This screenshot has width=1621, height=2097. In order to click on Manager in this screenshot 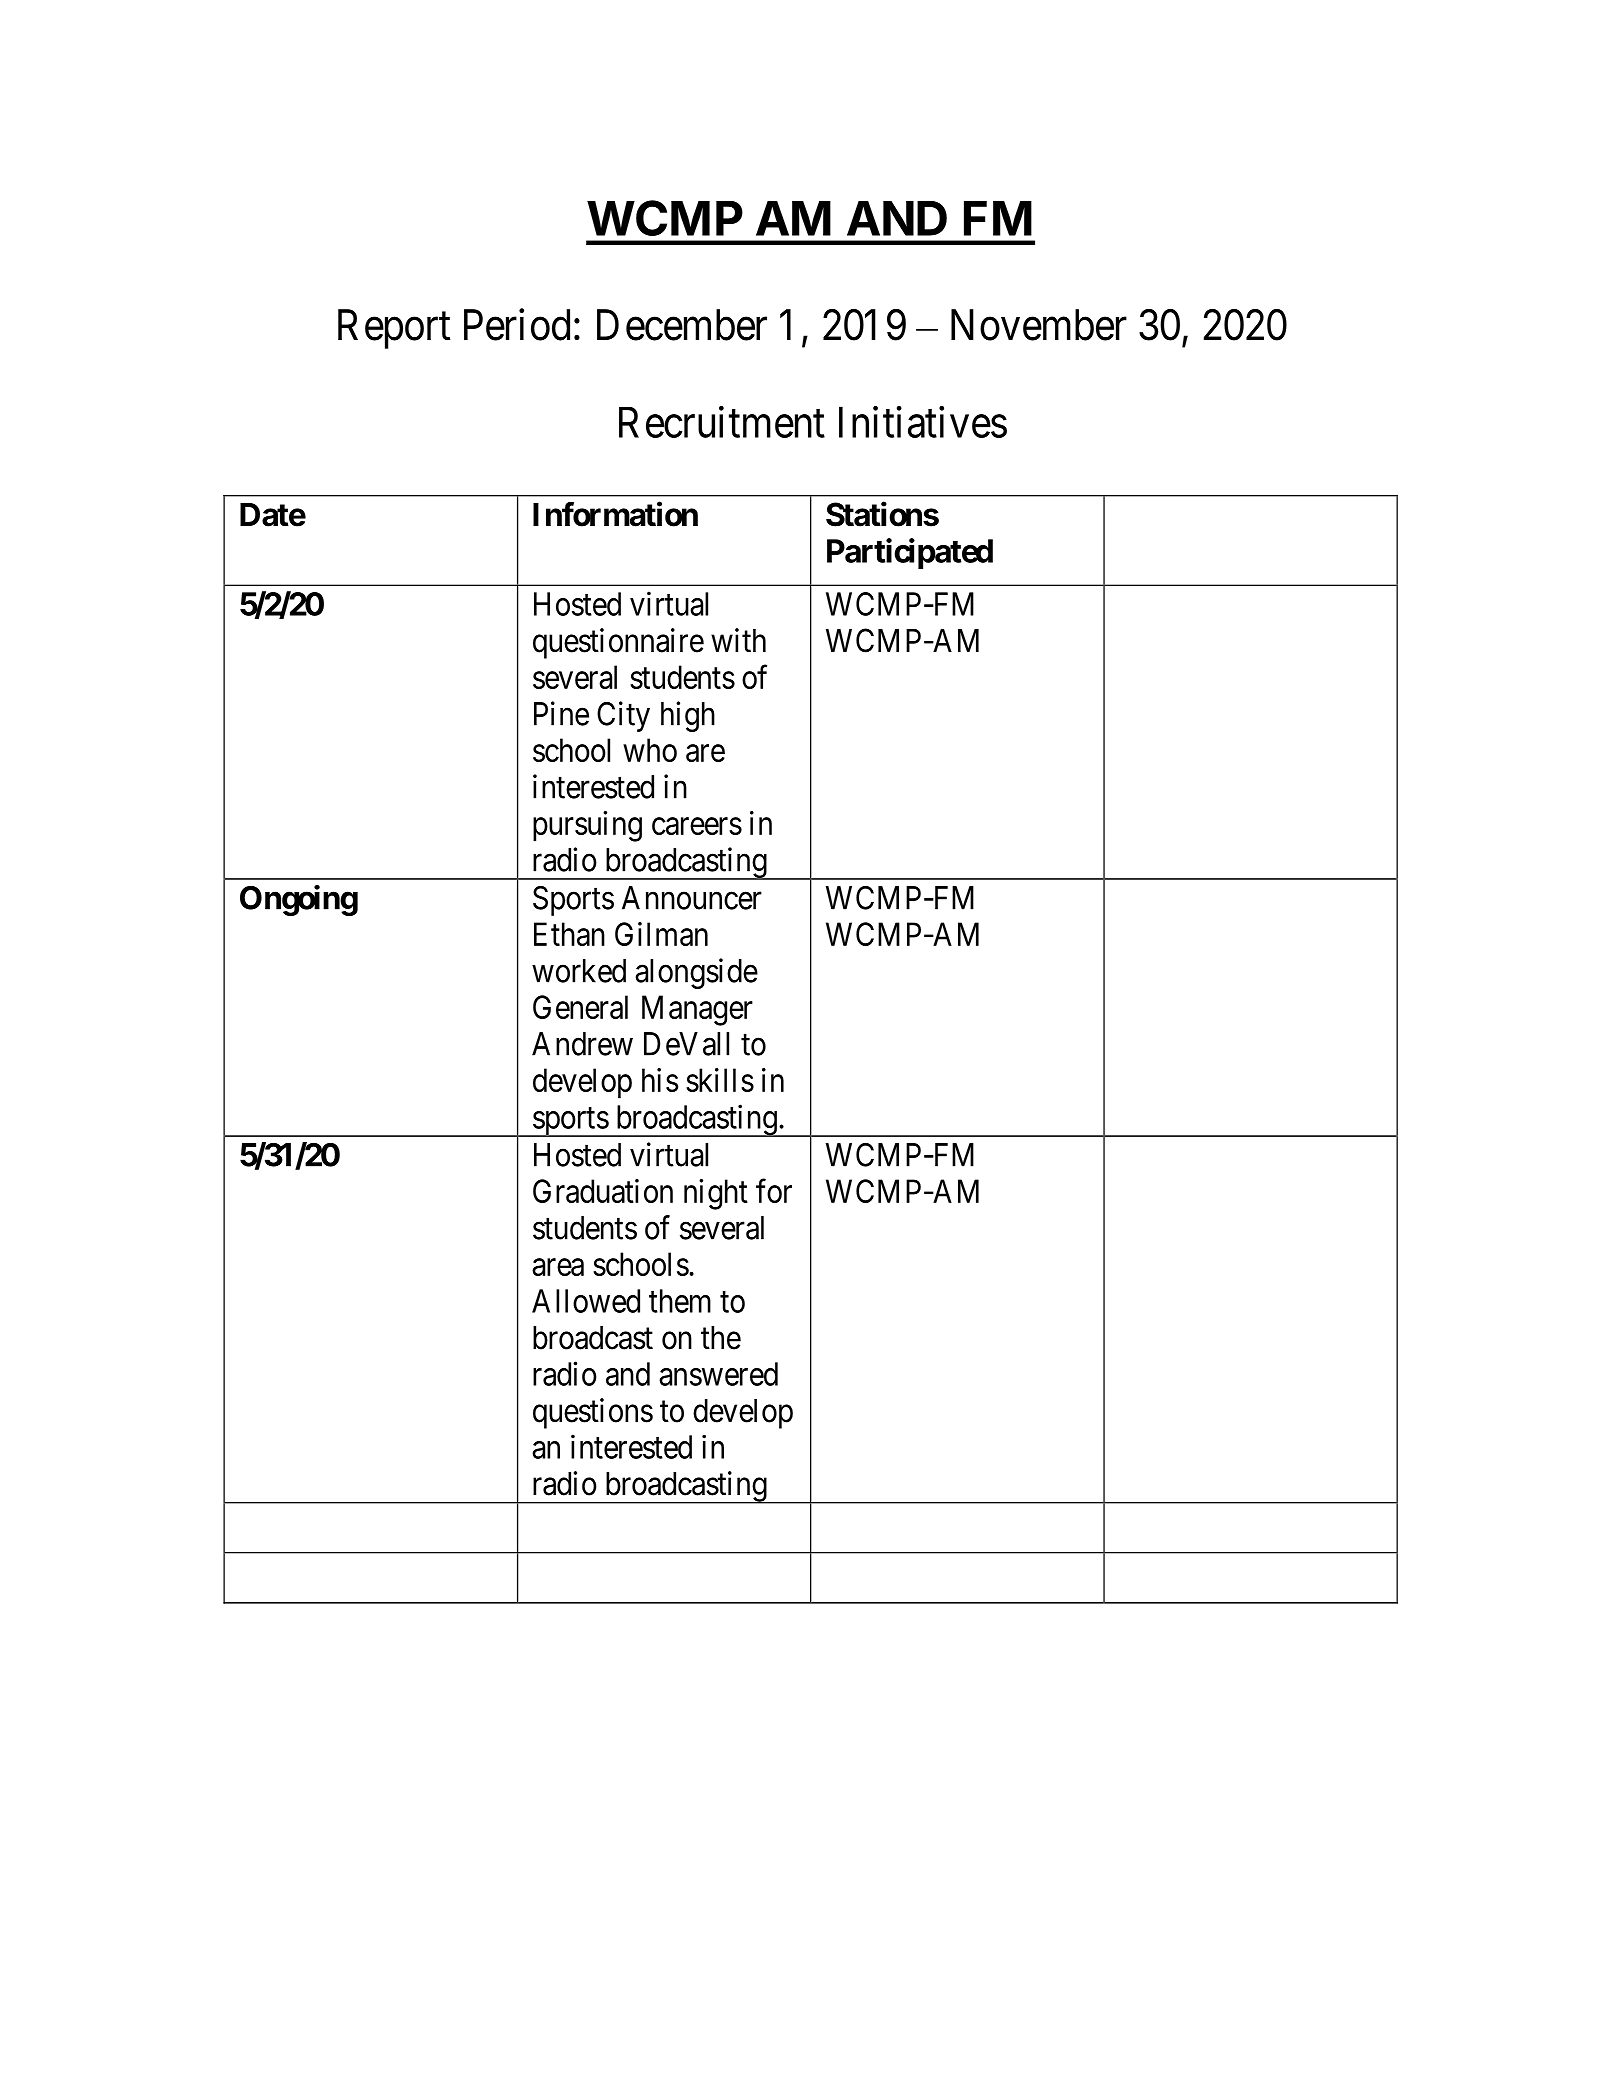, I will do `click(697, 1010)`.
